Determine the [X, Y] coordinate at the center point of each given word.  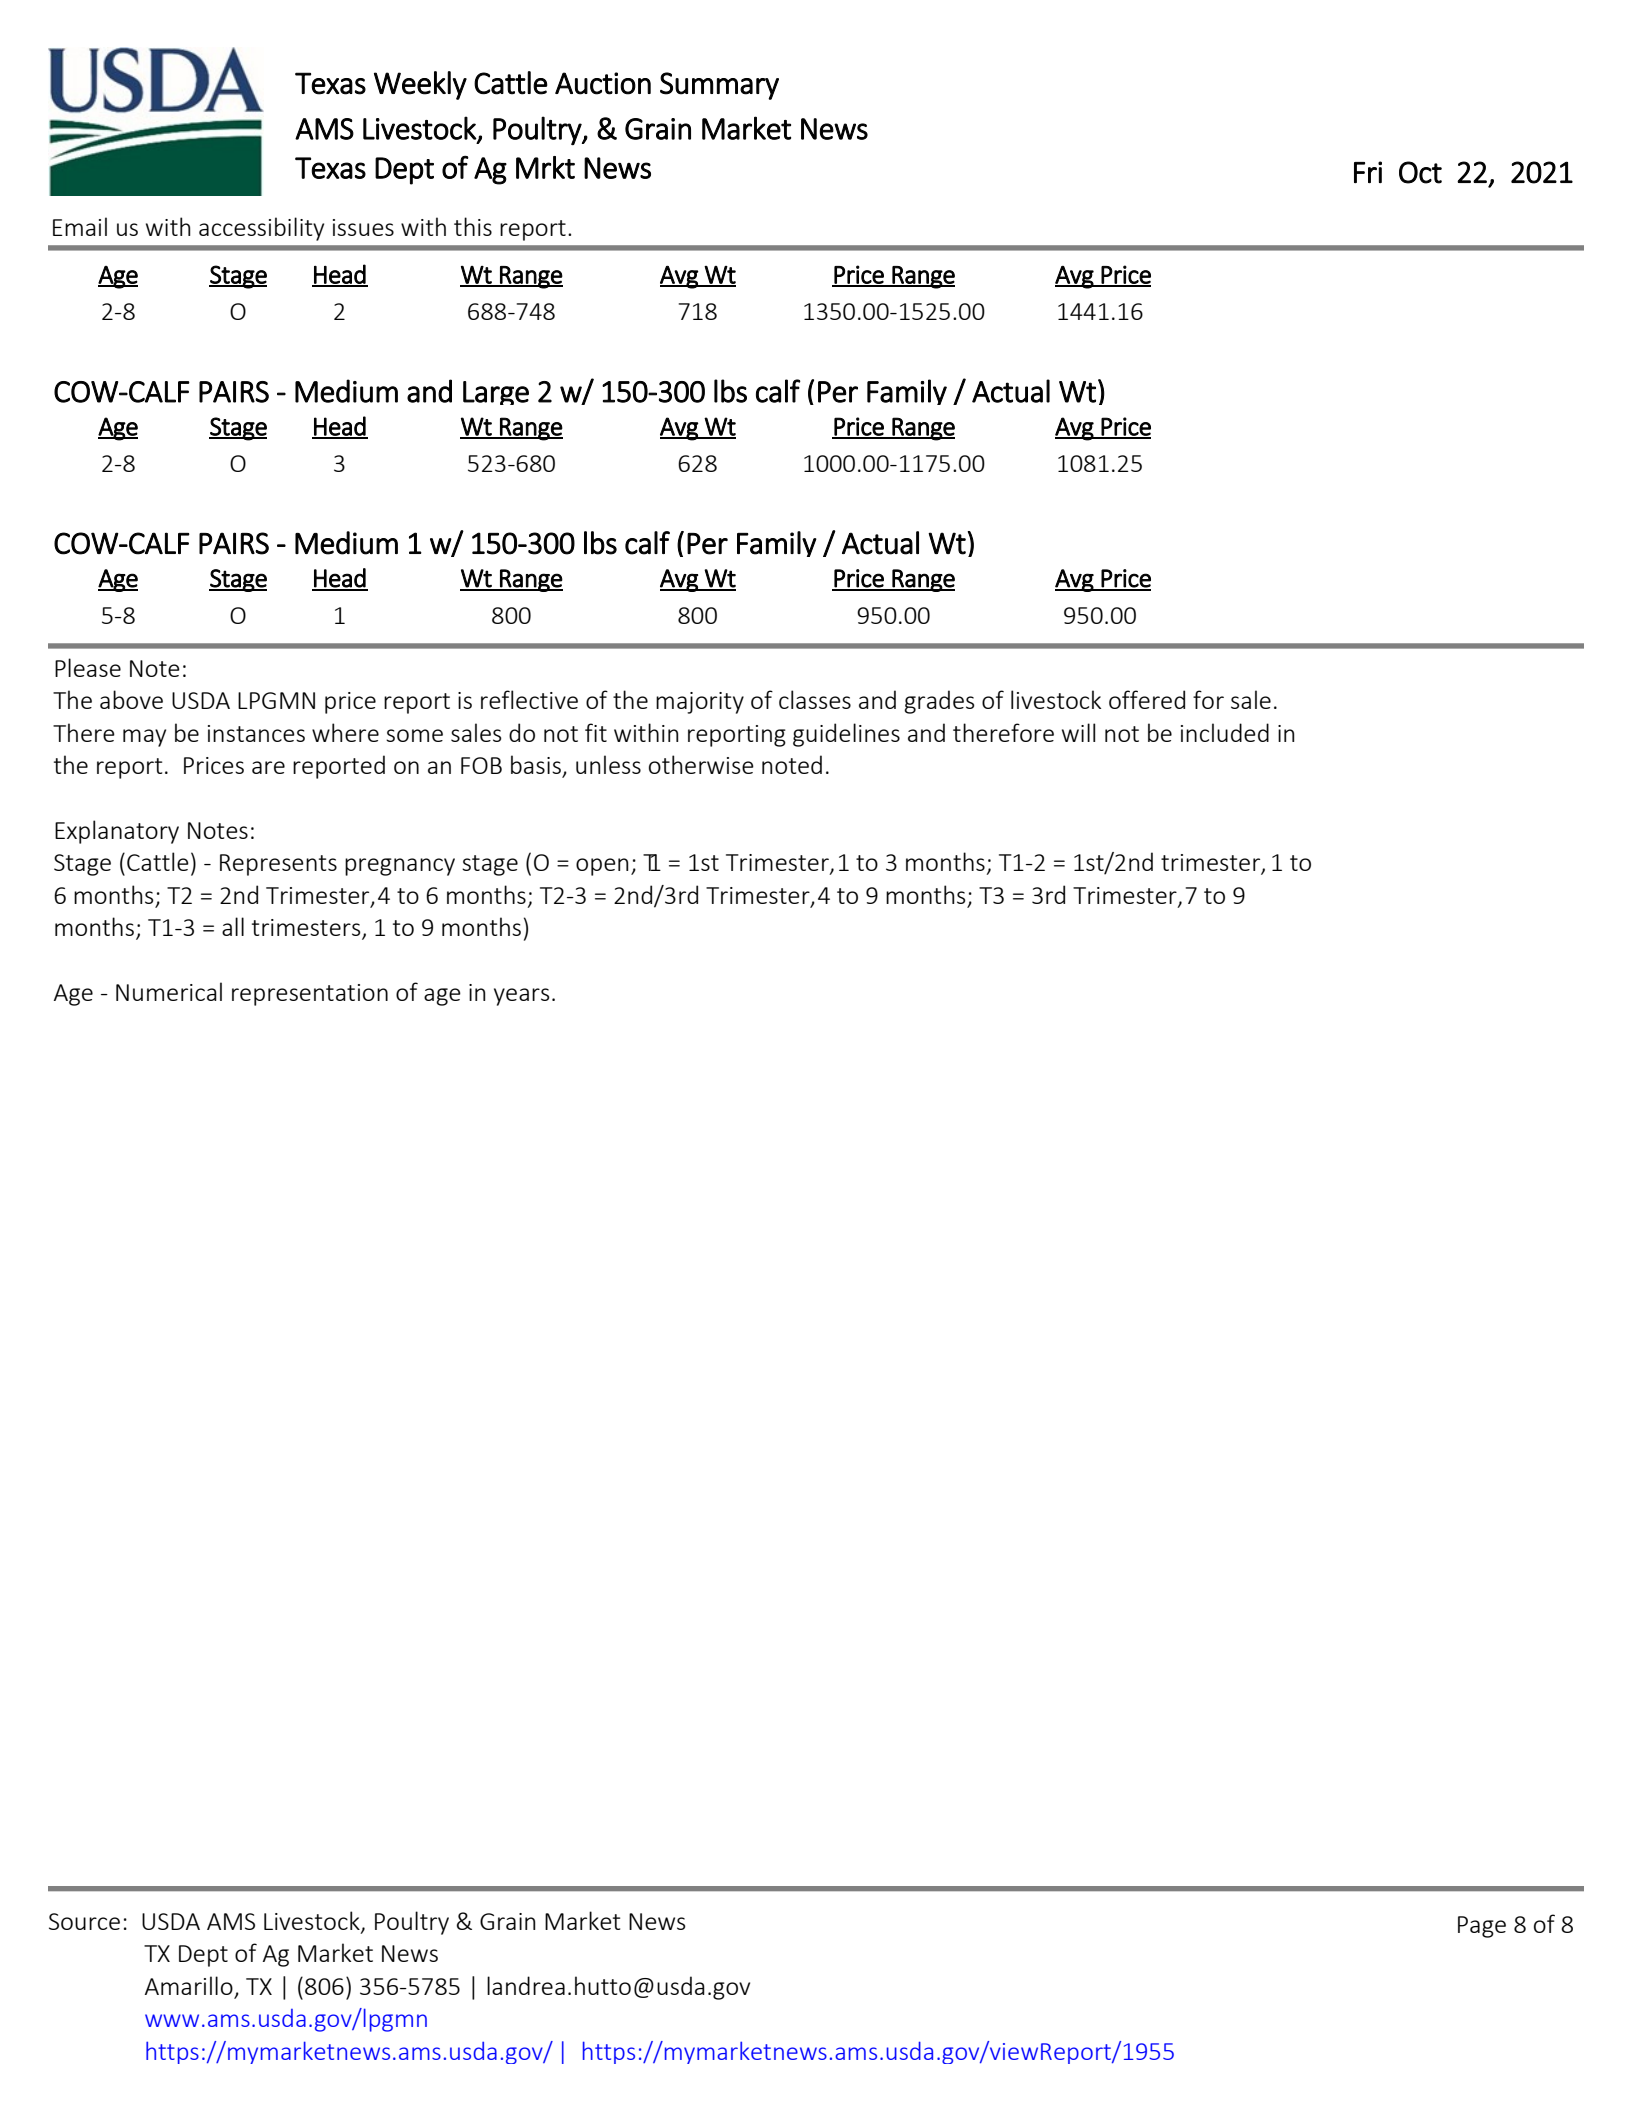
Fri [1368, 172]
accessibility [261, 229]
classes [815, 699]
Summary [719, 86]
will [1078, 732]
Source [84, 1921]
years [522, 997]
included [1225, 732]
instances [256, 733]
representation [310, 995]
